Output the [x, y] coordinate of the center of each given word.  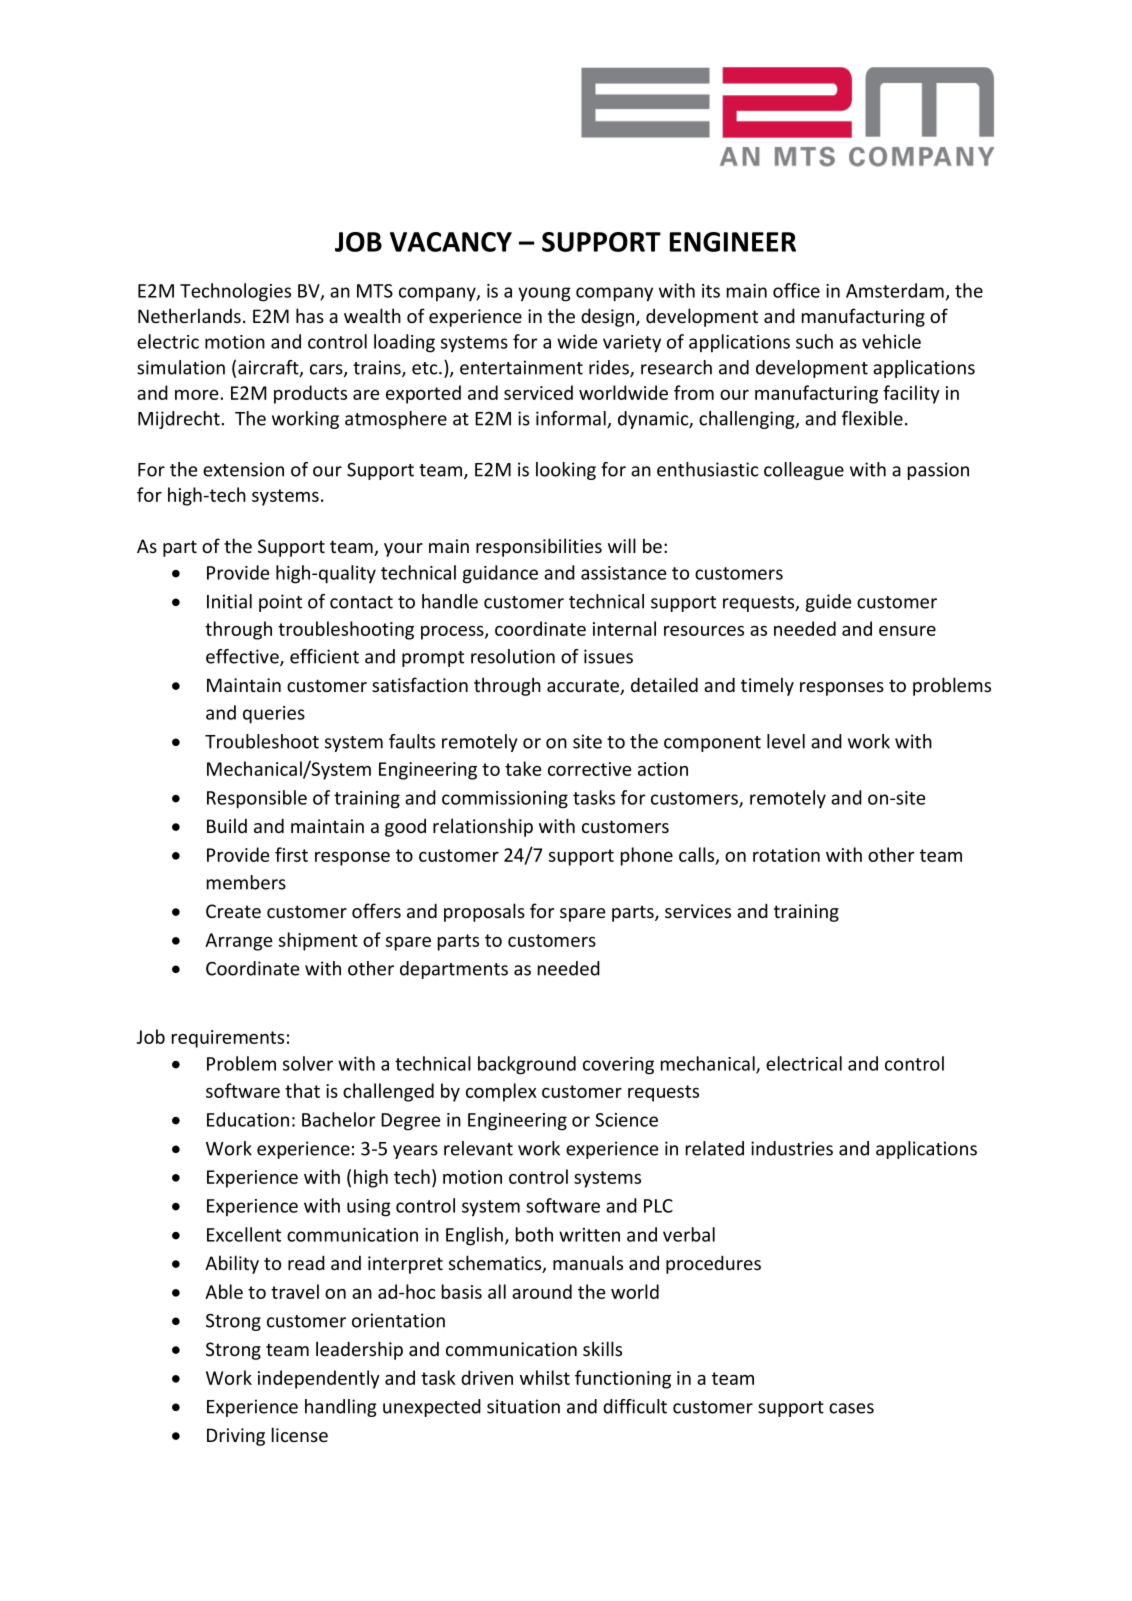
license [300, 1434]
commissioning [505, 800]
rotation [786, 855]
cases [851, 1408]
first [291, 854]
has [310, 315]
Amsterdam [895, 290]
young [544, 294]
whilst [545, 1377]
